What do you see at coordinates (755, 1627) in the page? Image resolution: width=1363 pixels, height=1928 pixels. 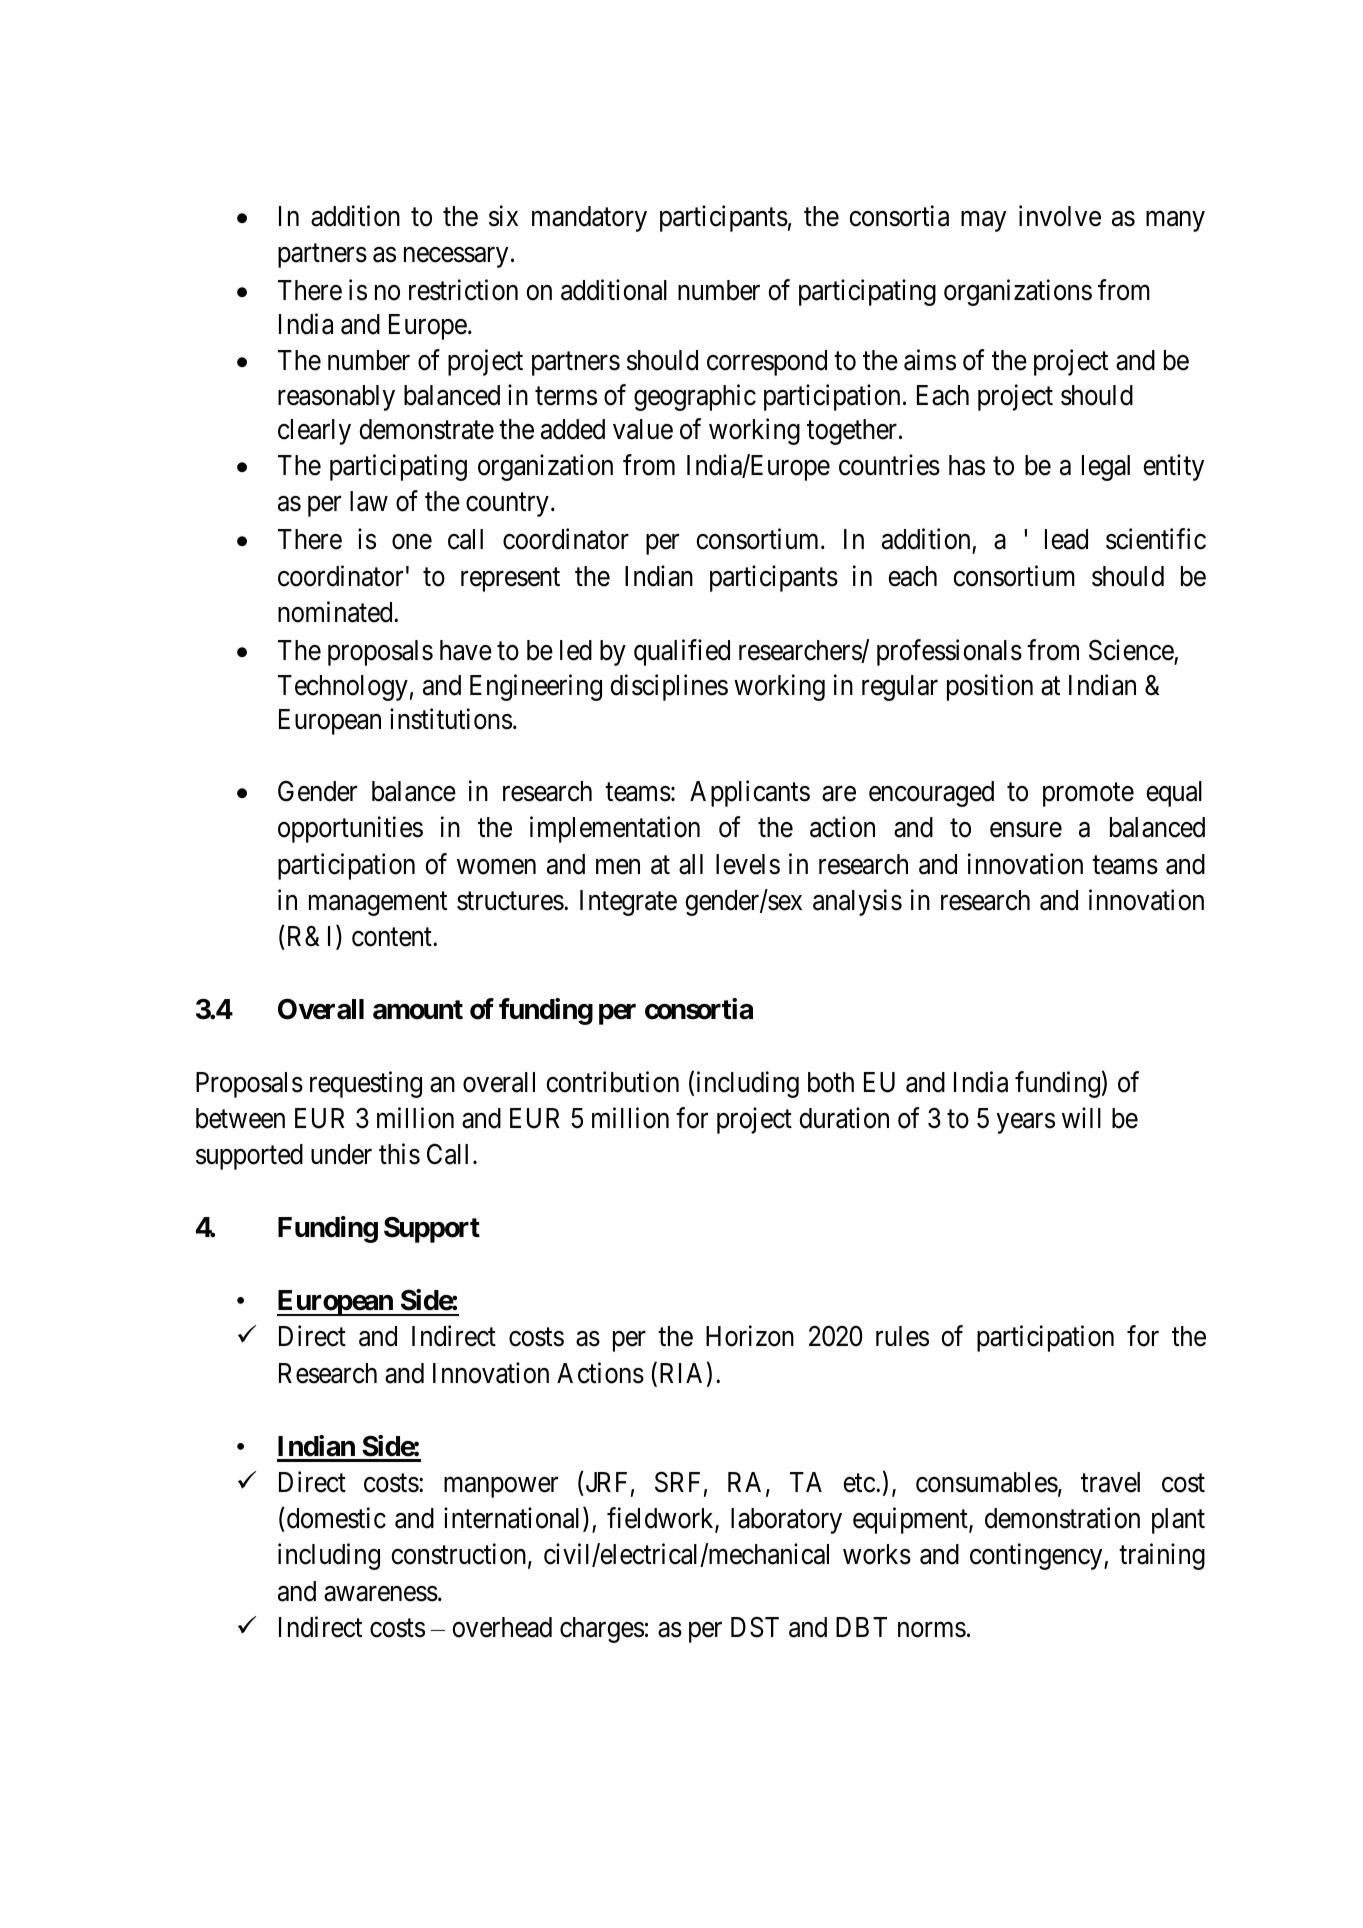 I see `DST` at bounding box center [755, 1627].
